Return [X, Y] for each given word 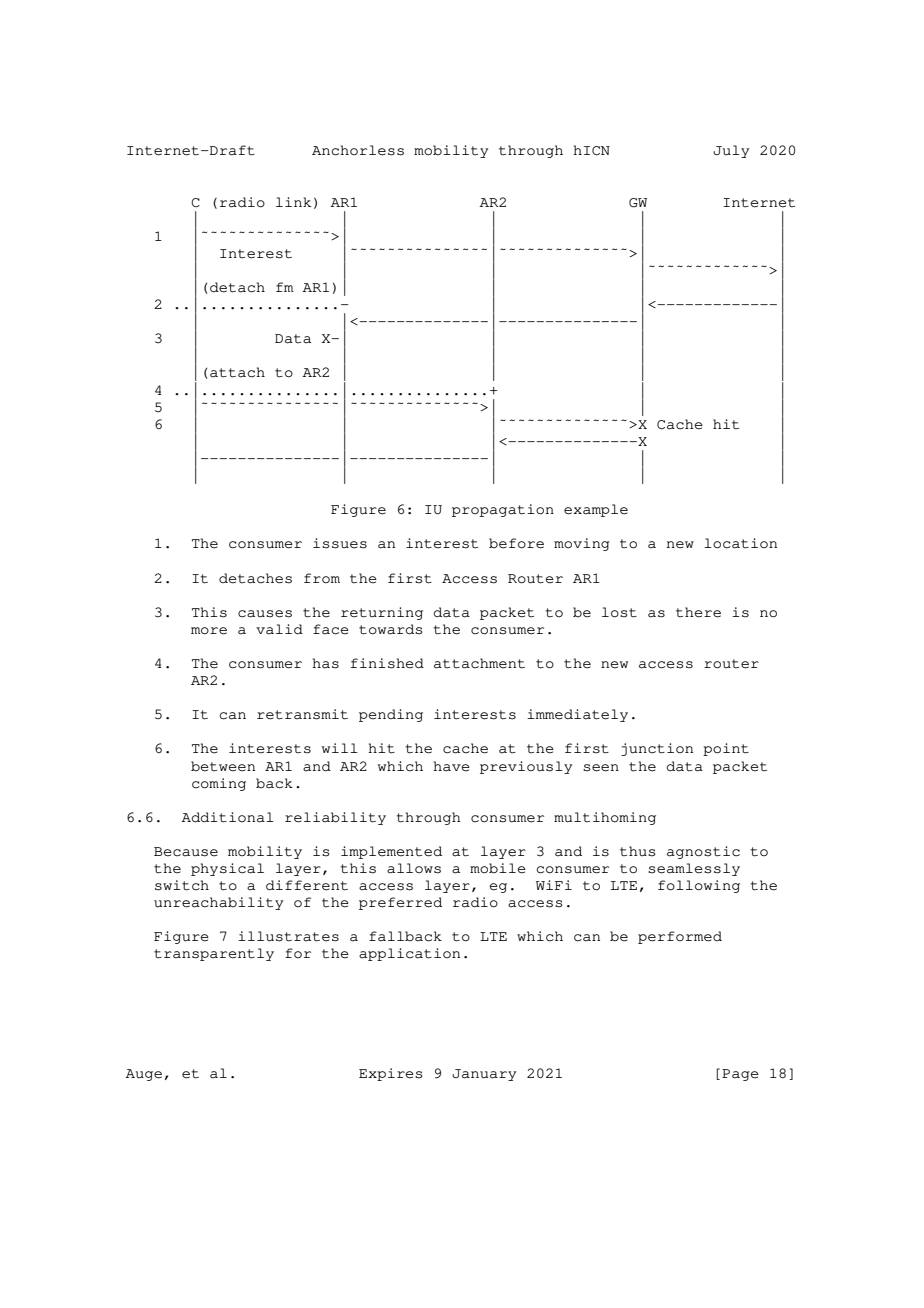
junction [657, 749]
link [293, 202]
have [451, 766]
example [596, 510]
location [740, 543]
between [223, 766]
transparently [214, 954]
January [484, 1075]
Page [740, 1075]
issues [340, 543]
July [731, 151]
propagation [503, 510]
